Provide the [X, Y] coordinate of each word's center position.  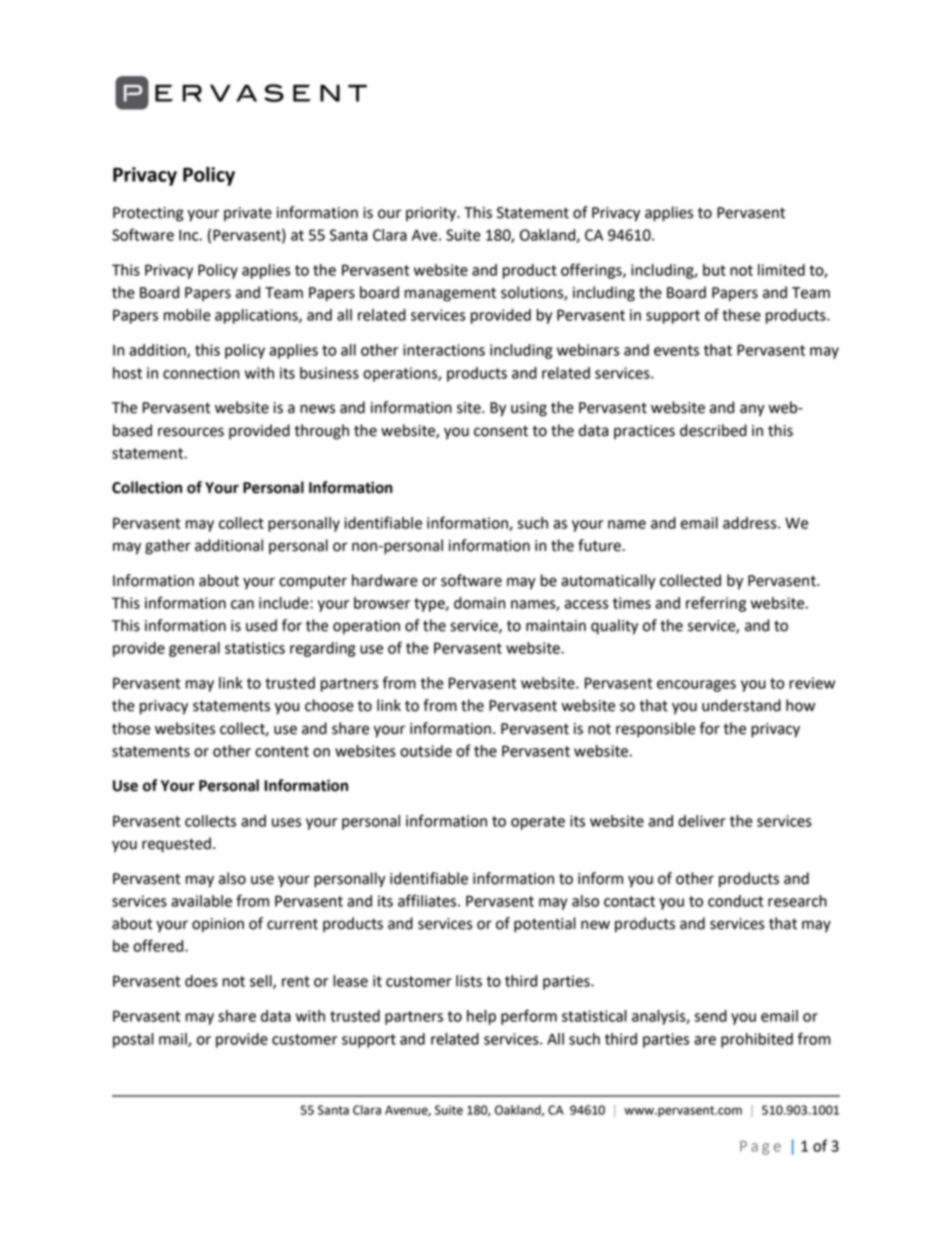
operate [538, 823]
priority [432, 214]
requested [176, 845]
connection [201, 373]
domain [479, 603]
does [201, 981]
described [713, 430]
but [714, 270]
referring [716, 604]
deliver [702, 821]
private [248, 214]
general [194, 649]
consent [501, 431]
